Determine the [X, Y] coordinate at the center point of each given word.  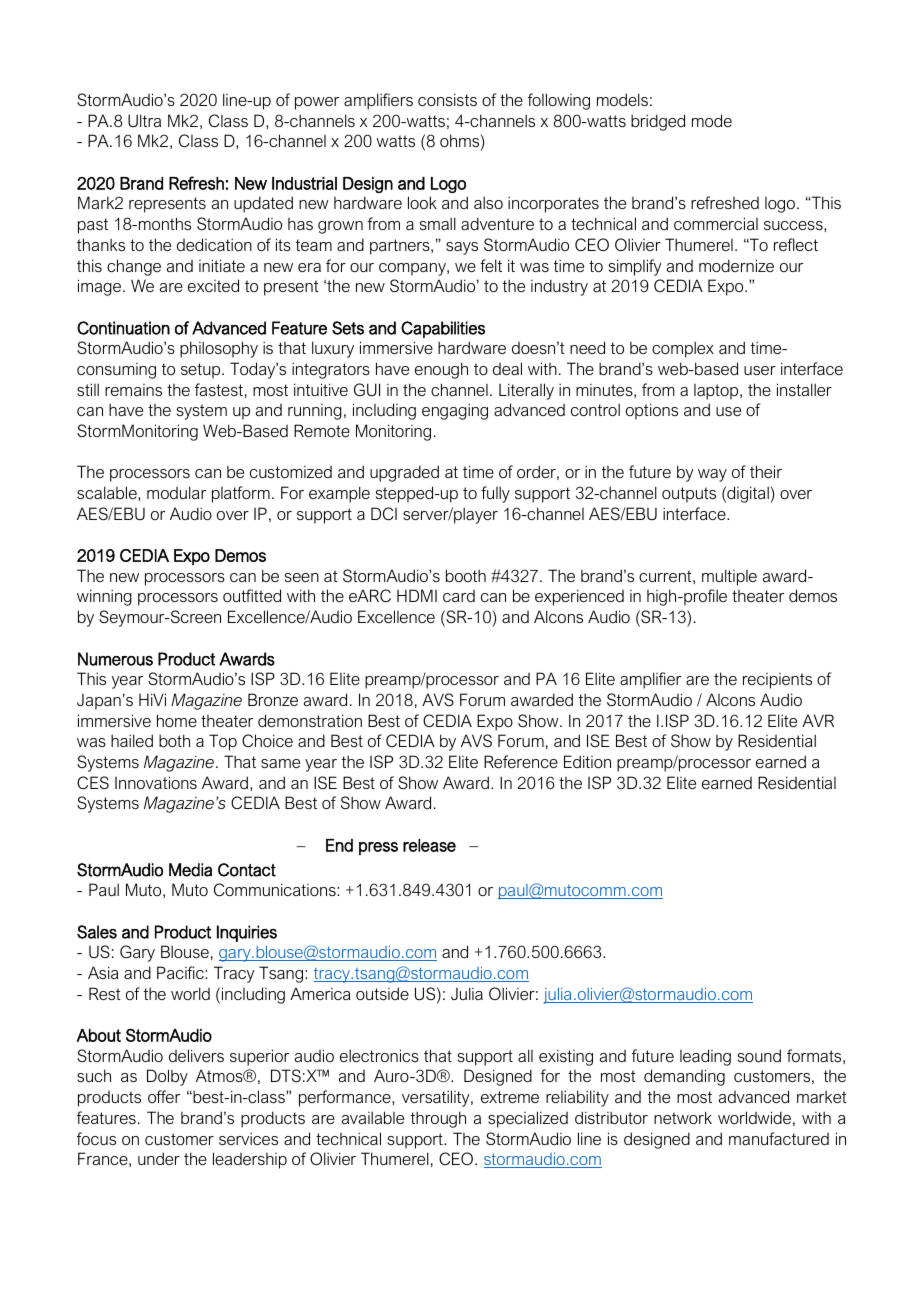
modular [176, 492]
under [159, 1158]
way [712, 475]
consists [447, 99]
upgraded [404, 473]
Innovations [156, 782]
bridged [658, 122]
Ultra [144, 120]
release [429, 845]
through [438, 1119]
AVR [818, 720]
